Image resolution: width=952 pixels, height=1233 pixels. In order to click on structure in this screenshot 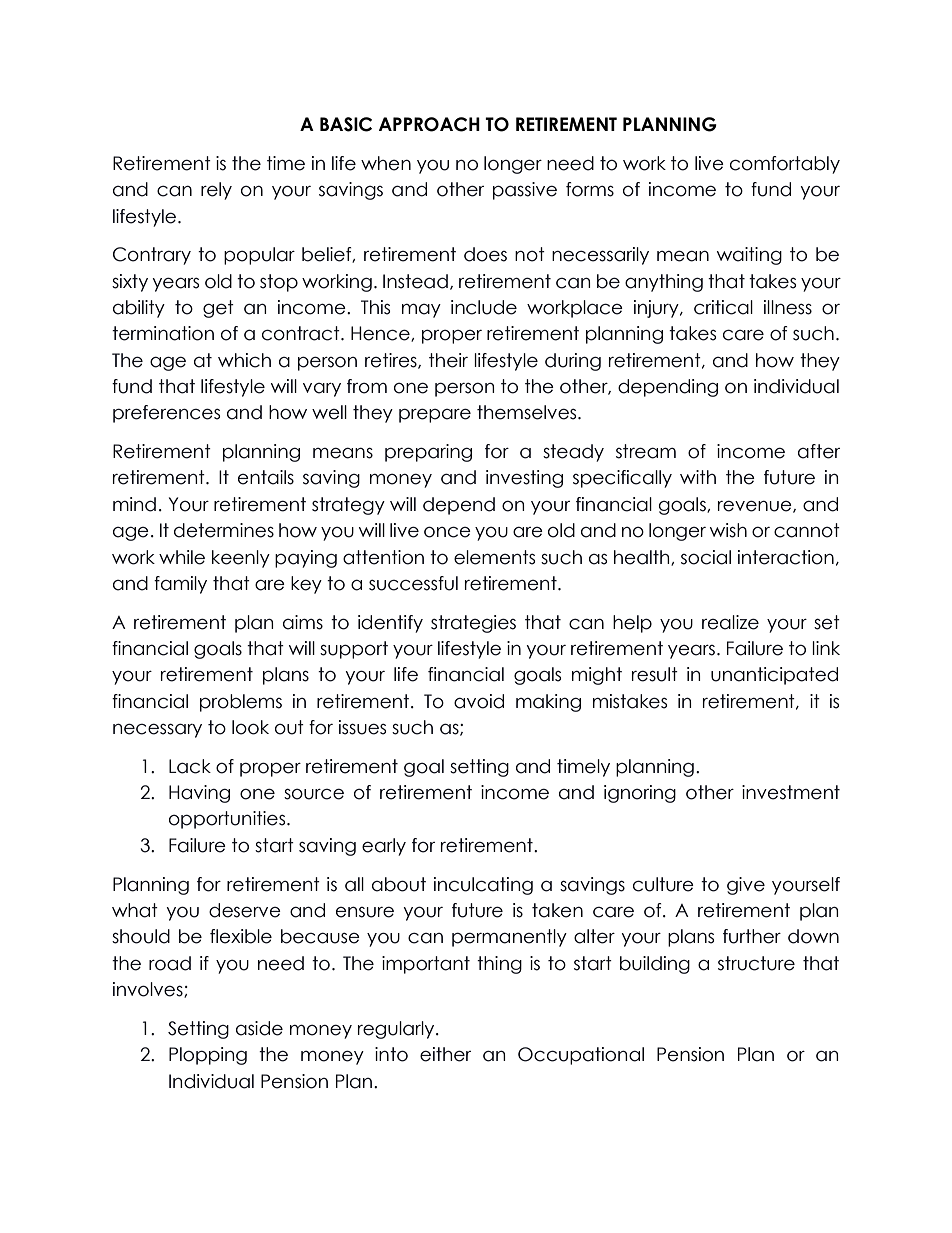, I will do `click(756, 963)`.
